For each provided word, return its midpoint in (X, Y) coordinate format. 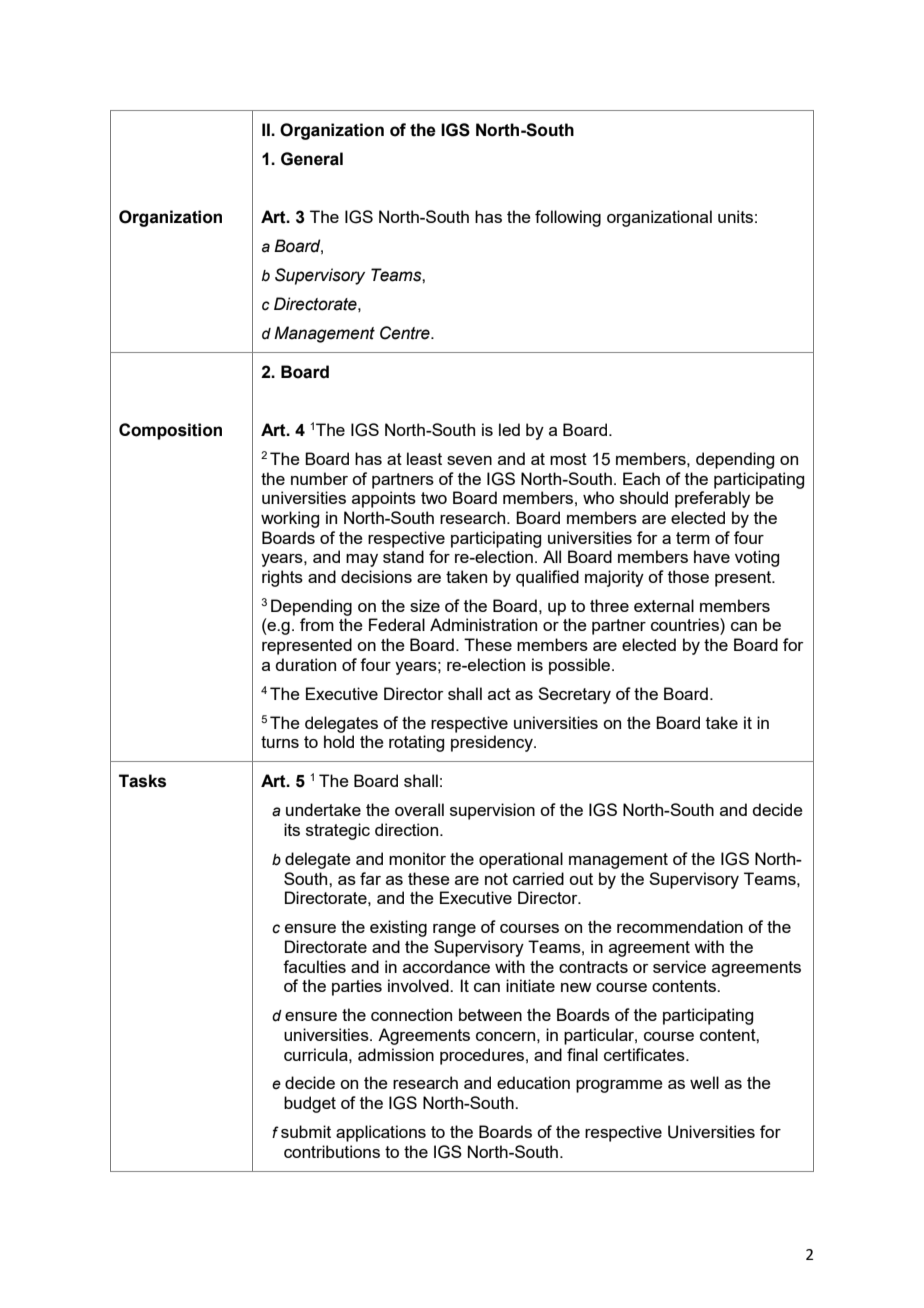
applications (381, 1133)
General (312, 159)
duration (305, 664)
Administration (483, 624)
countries (686, 624)
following (568, 218)
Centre (406, 333)
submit (306, 1131)
